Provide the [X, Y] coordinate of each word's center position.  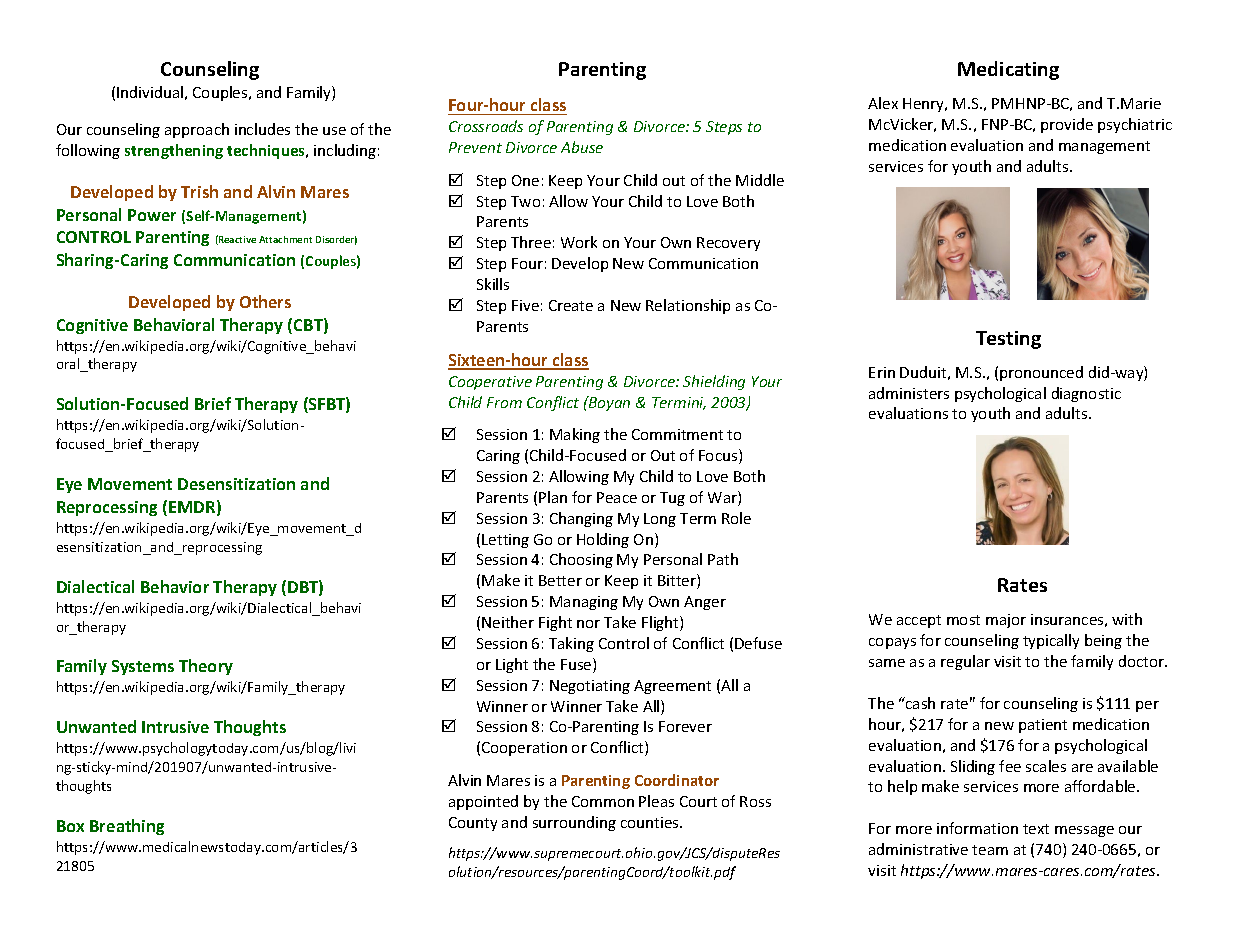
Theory [206, 667]
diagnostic [1086, 394]
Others [265, 301]
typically [1051, 641]
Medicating [1008, 70]
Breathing [127, 827]
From [504, 402]
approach [197, 130]
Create [571, 305]
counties [651, 822]
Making [575, 435]
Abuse [582, 147]
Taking [571, 644]
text [1036, 829]
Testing [1008, 340]
